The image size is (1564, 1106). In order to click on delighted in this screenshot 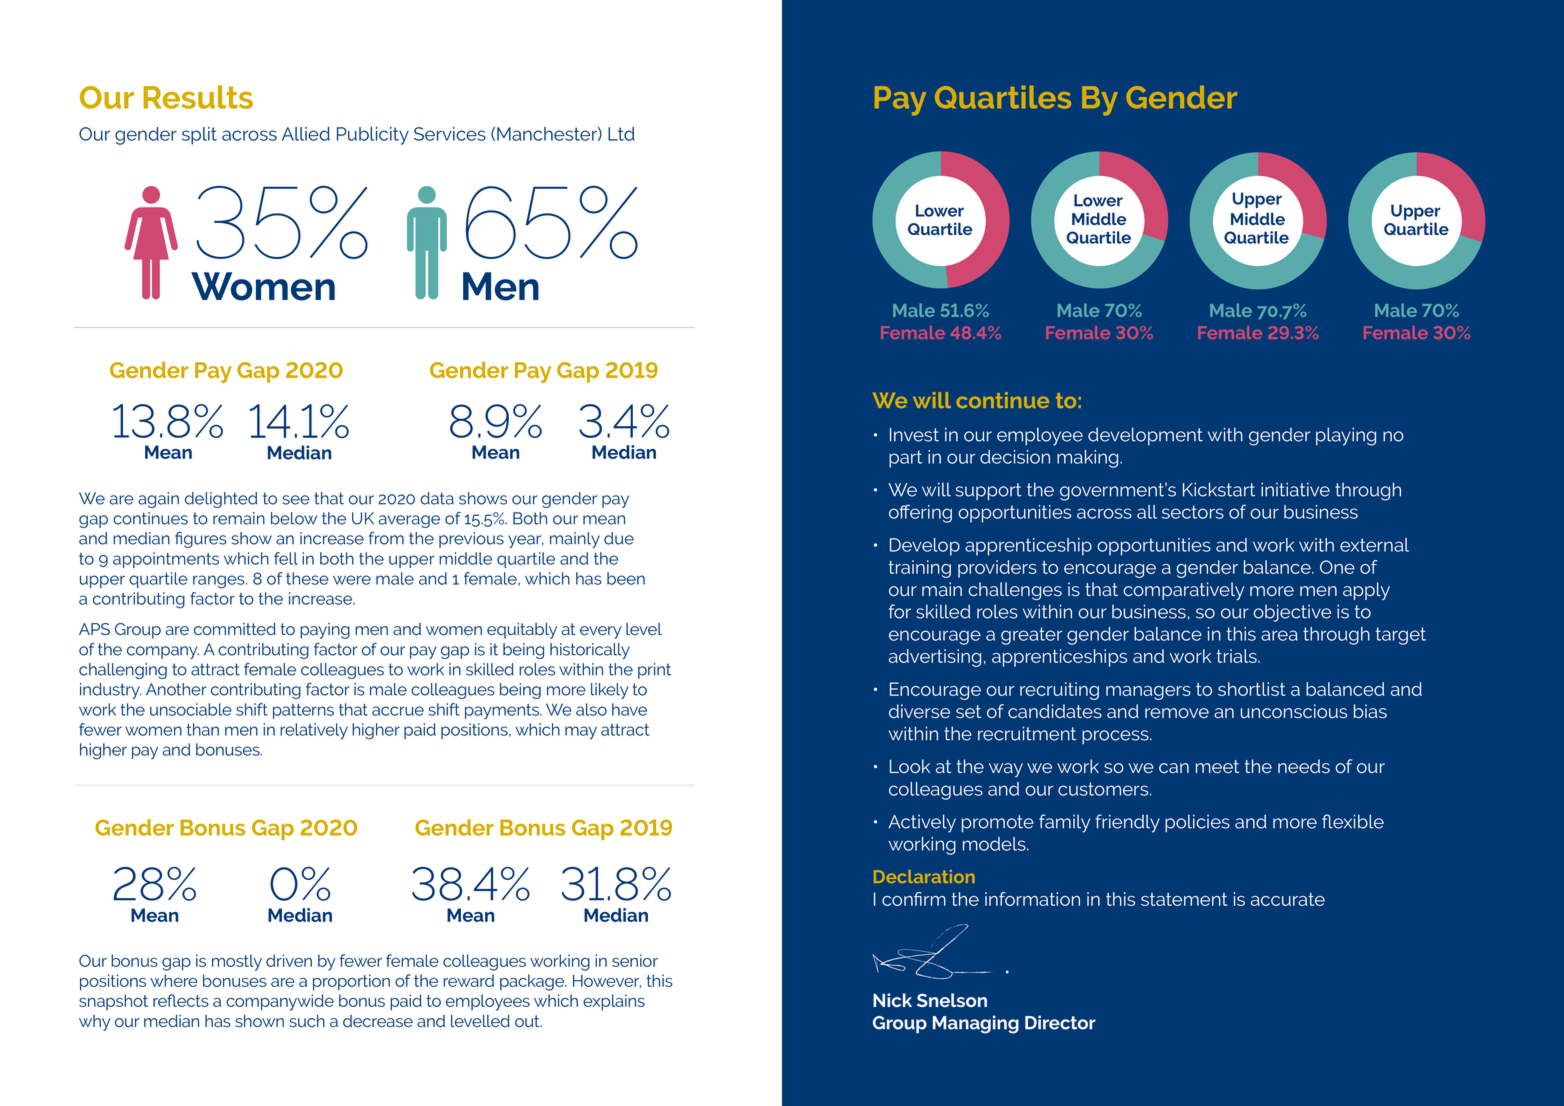, I will do `click(221, 500)`.
